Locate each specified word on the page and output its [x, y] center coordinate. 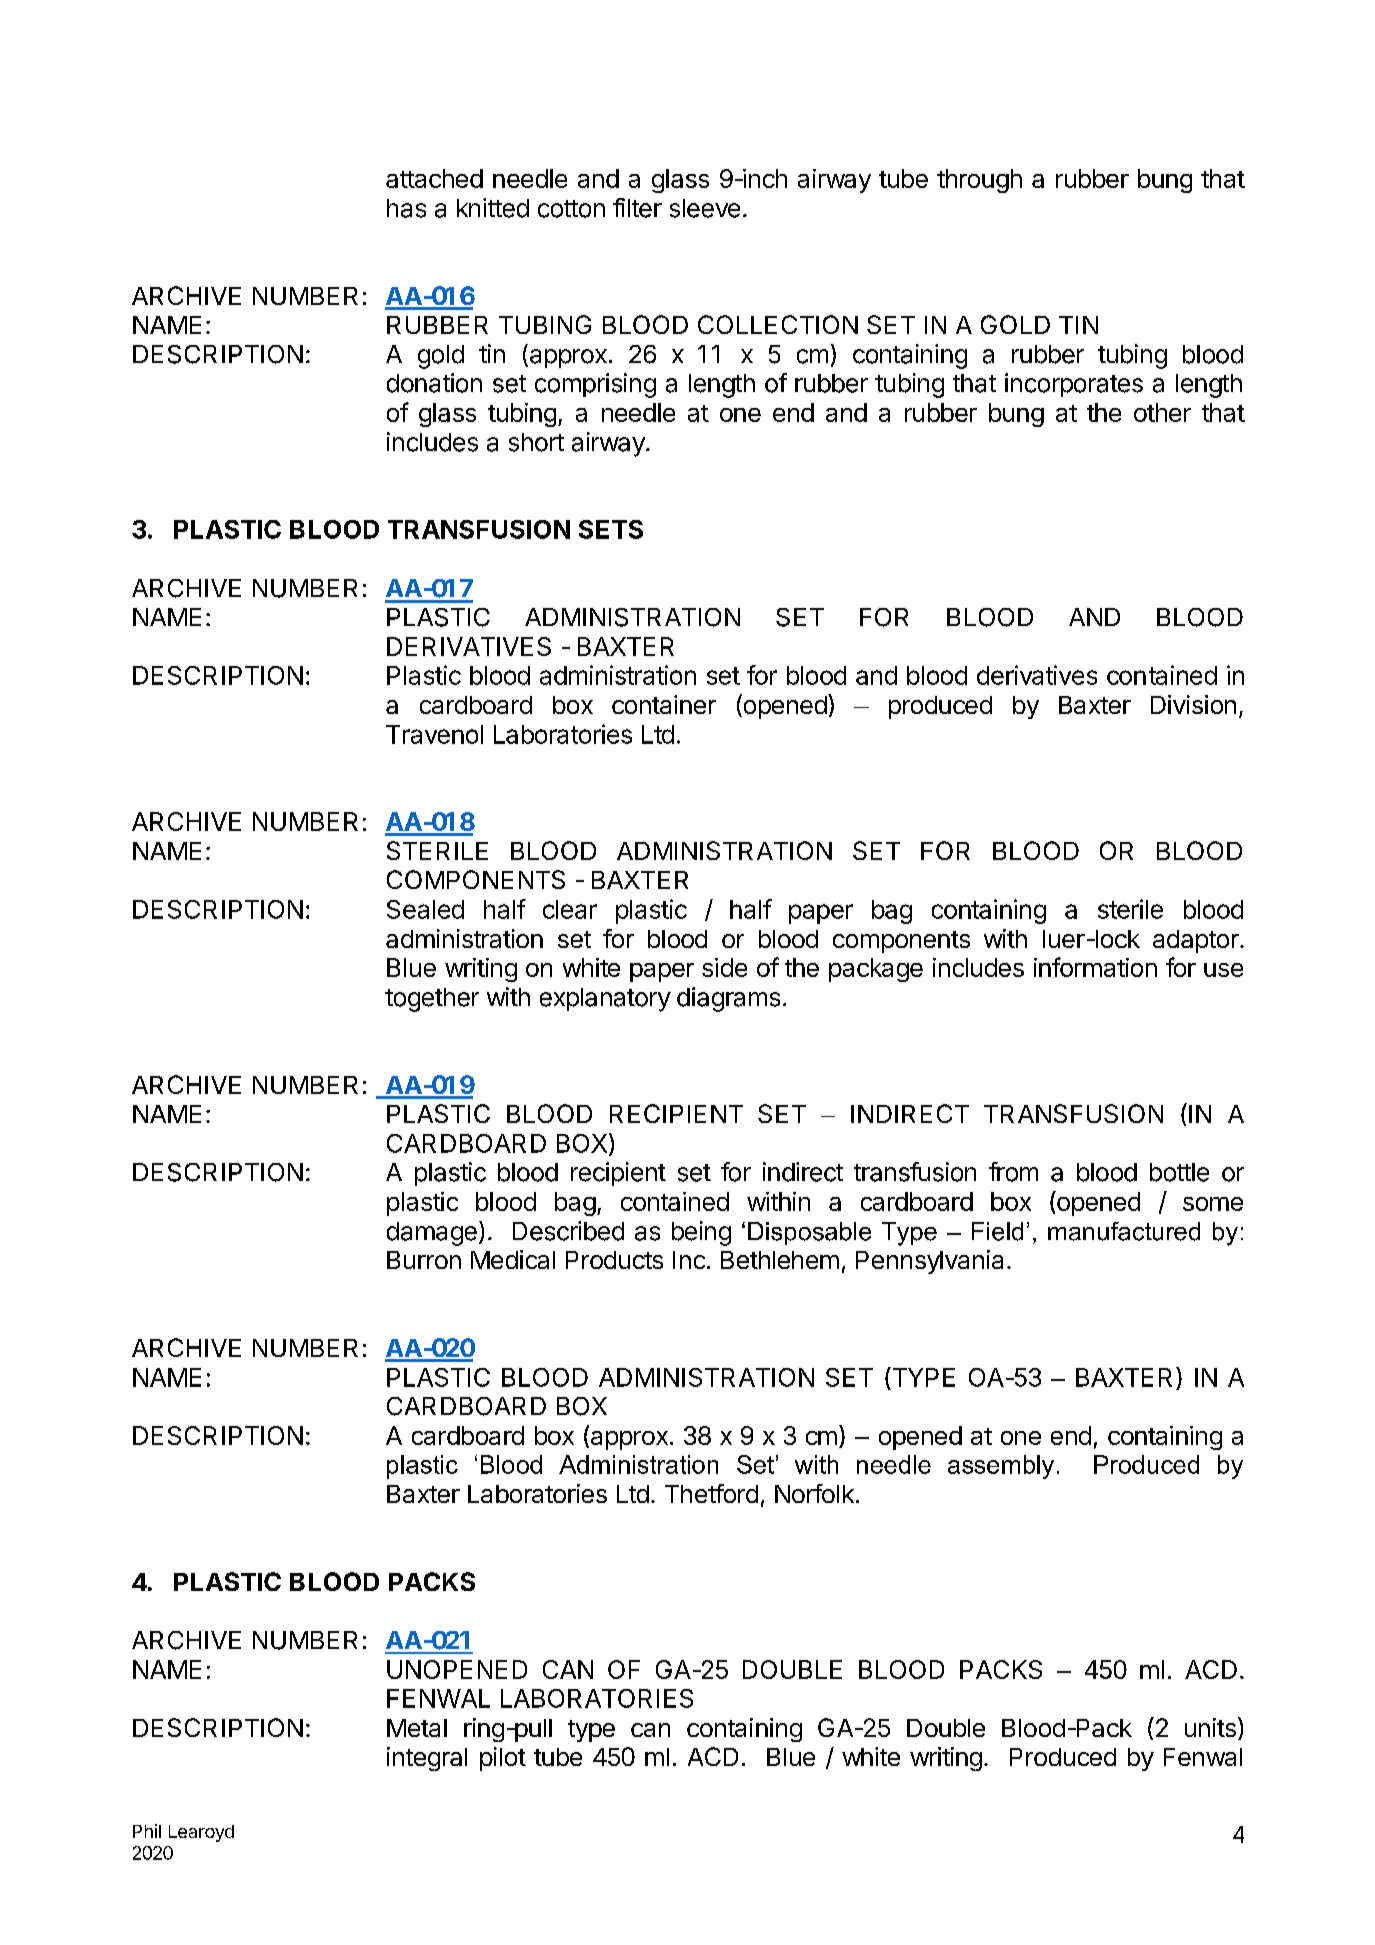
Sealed [425, 909]
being [701, 1233]
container [664, 704]
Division [1193, 704]
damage [432, 1234]
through [979, 181]
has [406, 208]
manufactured [1124, 1231]
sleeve [705, 208]
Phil [147, 1831]
